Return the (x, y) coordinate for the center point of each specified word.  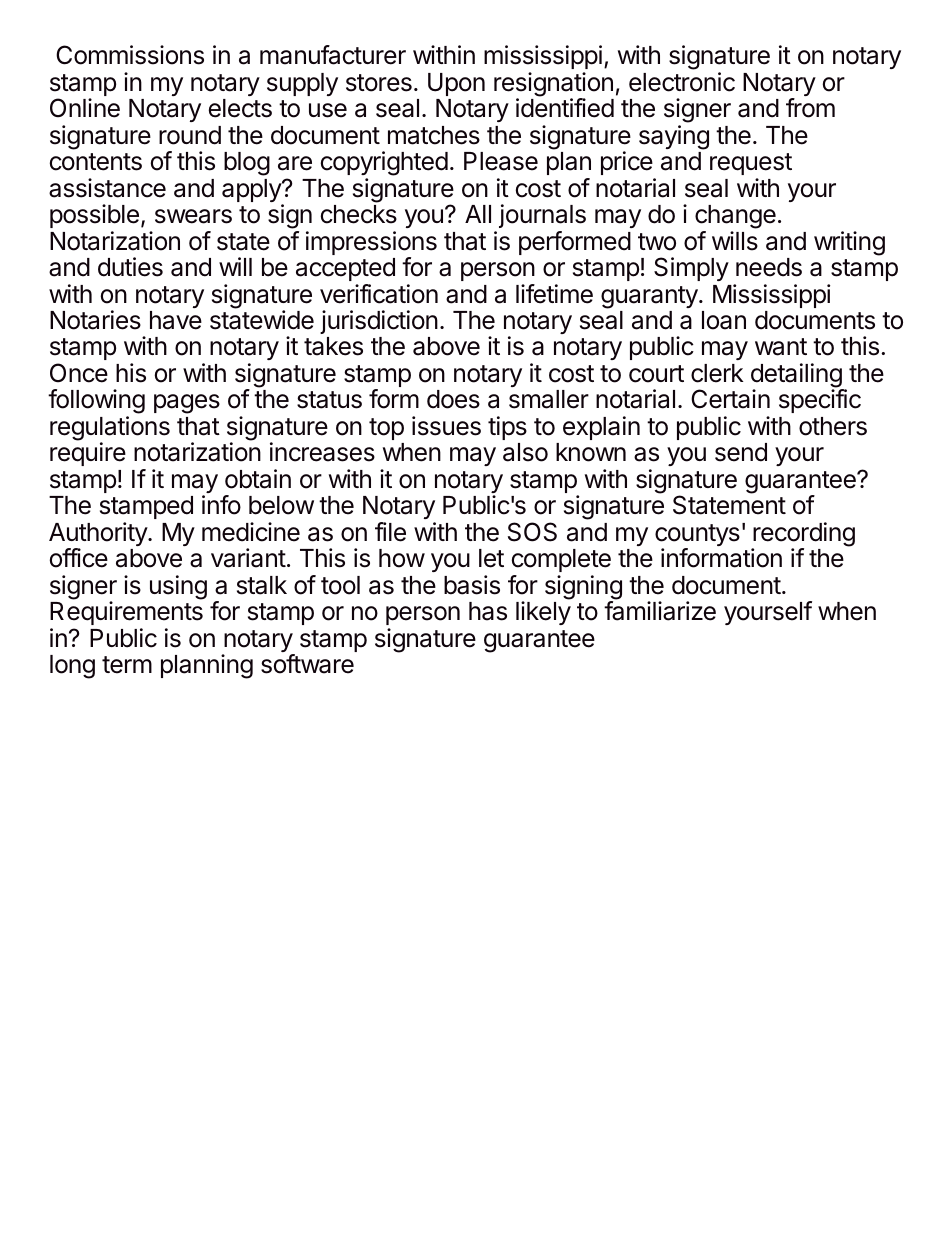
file (390, 532)
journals (542, 216)
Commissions (130, 55)
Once (79, 373)
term (127, 665)
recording (803, 535)
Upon (456, 84)
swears (193, 216)
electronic (682, 82)
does (453, 399)
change (735, 218)
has (488, 611)
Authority (99, 535)
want (781, 347)
